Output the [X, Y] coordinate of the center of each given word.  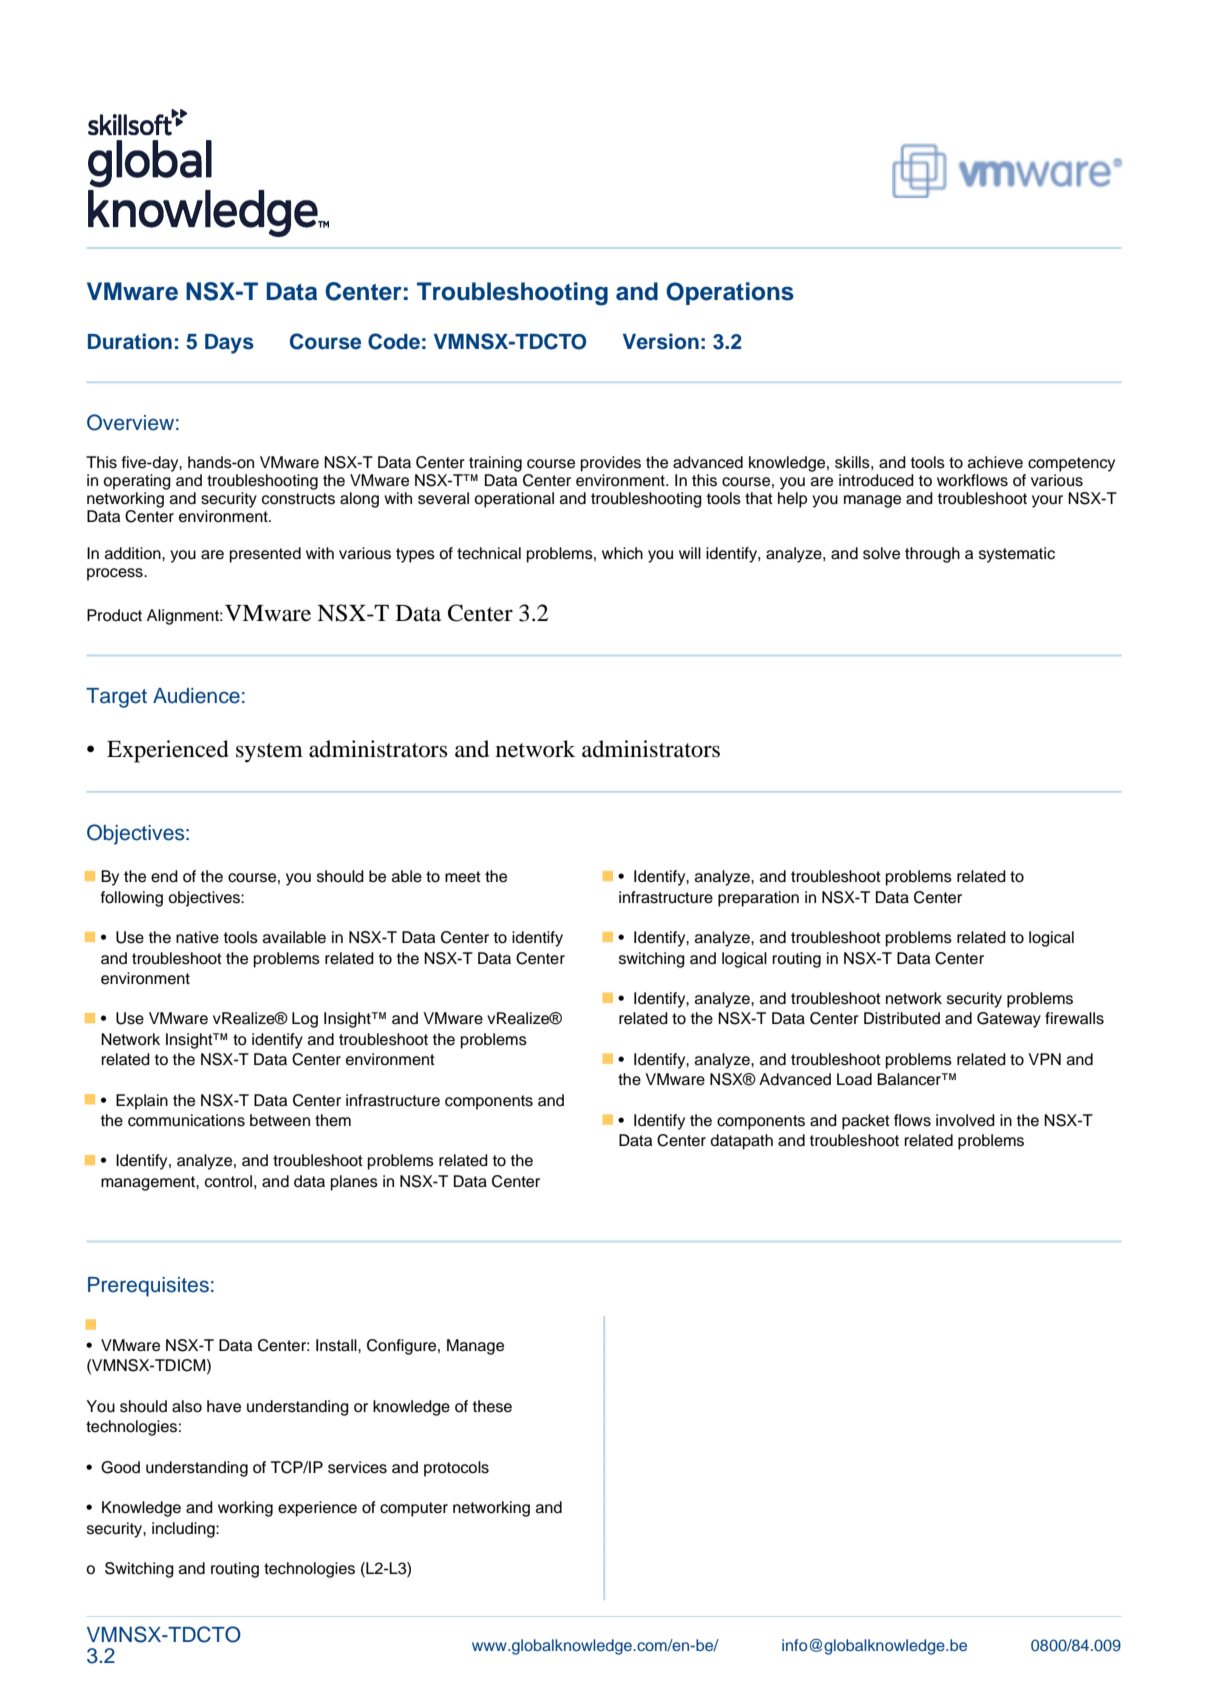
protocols [456, 1469]
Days [229, 344]
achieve [995, 462]
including [184, 1530]
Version [661, 341]
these [492, 1406]
